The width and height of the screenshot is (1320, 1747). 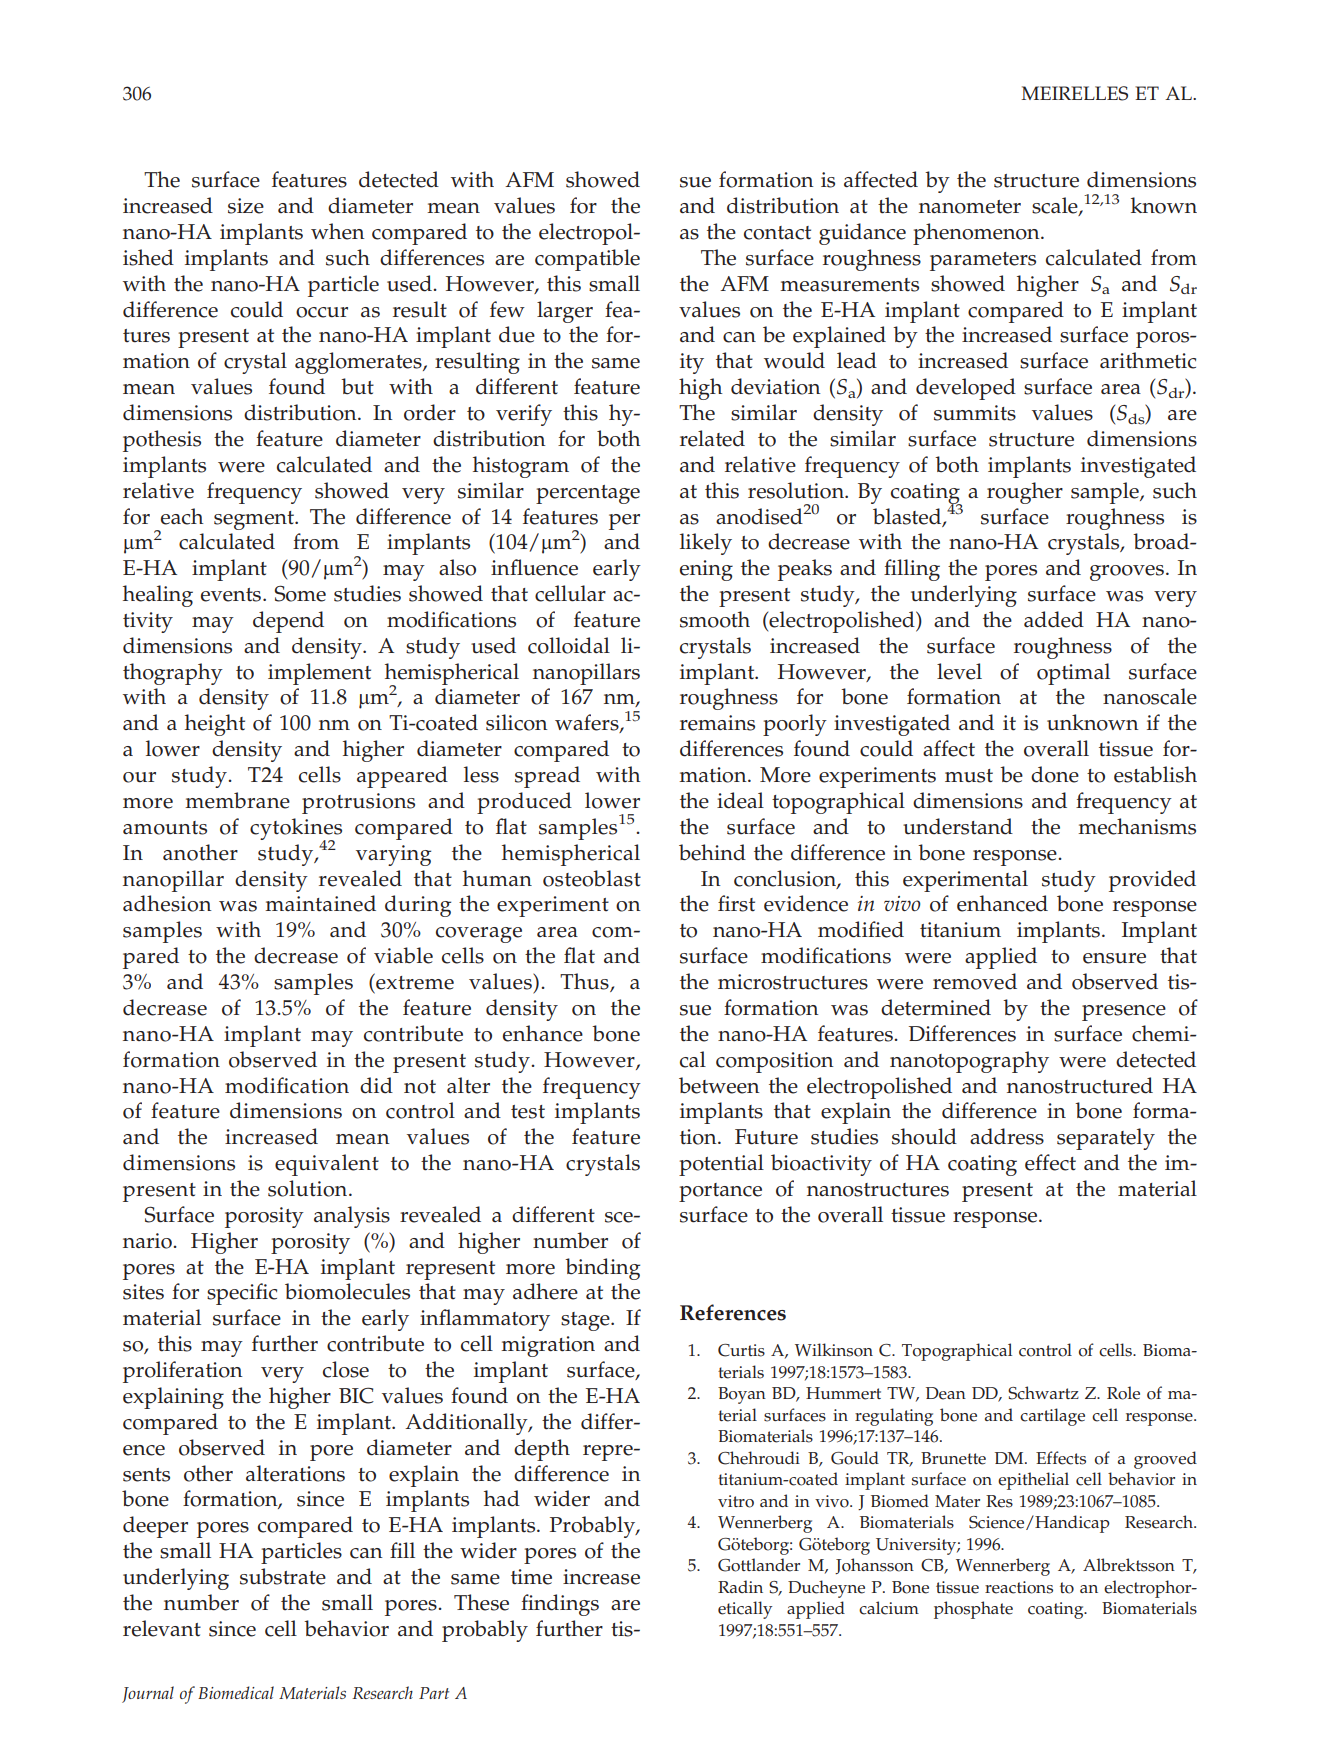 I want to click on address, so click(x=1007, y=1136).
